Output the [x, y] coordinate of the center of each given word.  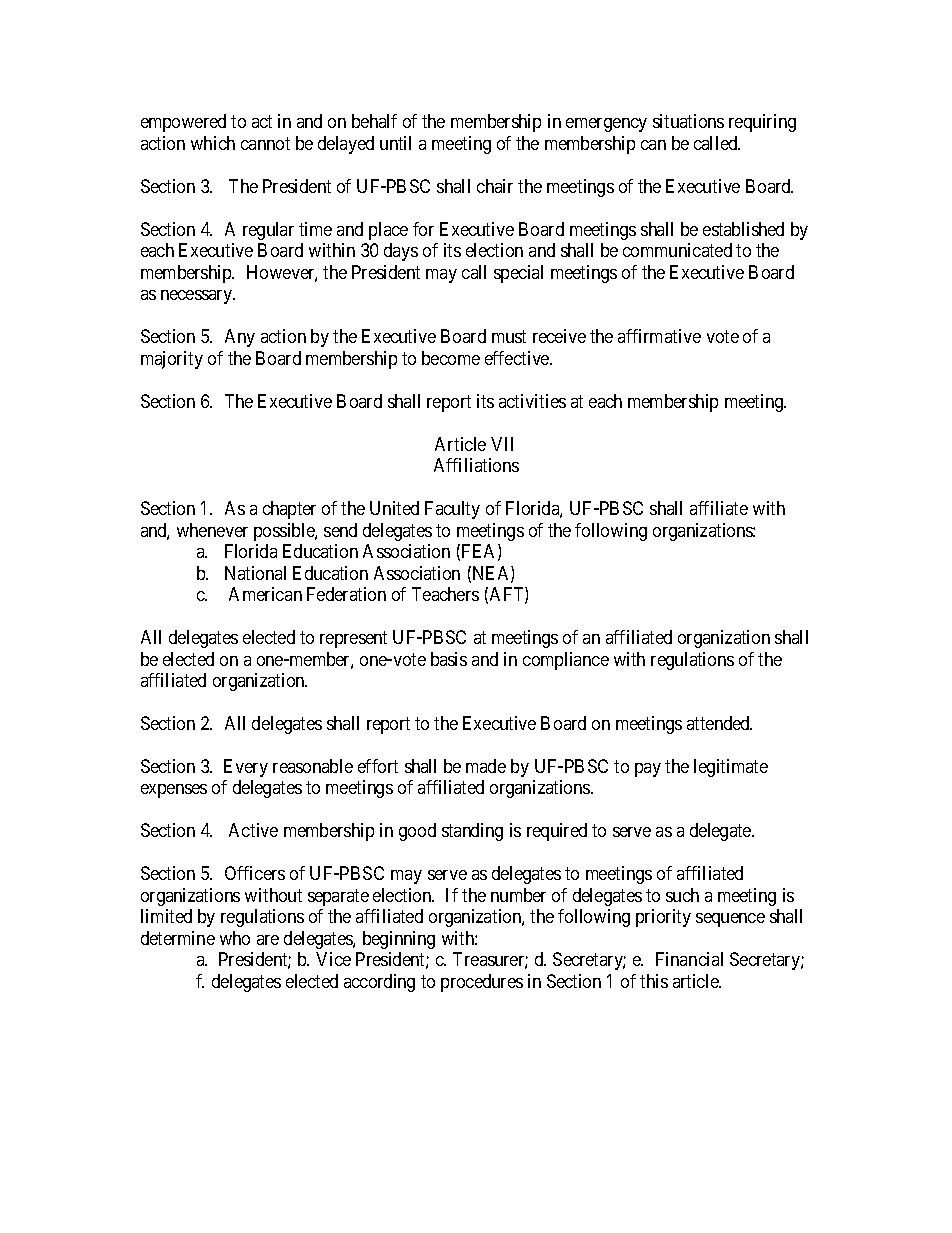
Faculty [452, 510]
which [213, 143]
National [255, 573]
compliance [566, 661]
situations [688, 121]
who [235, 938]
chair [495, 186]
